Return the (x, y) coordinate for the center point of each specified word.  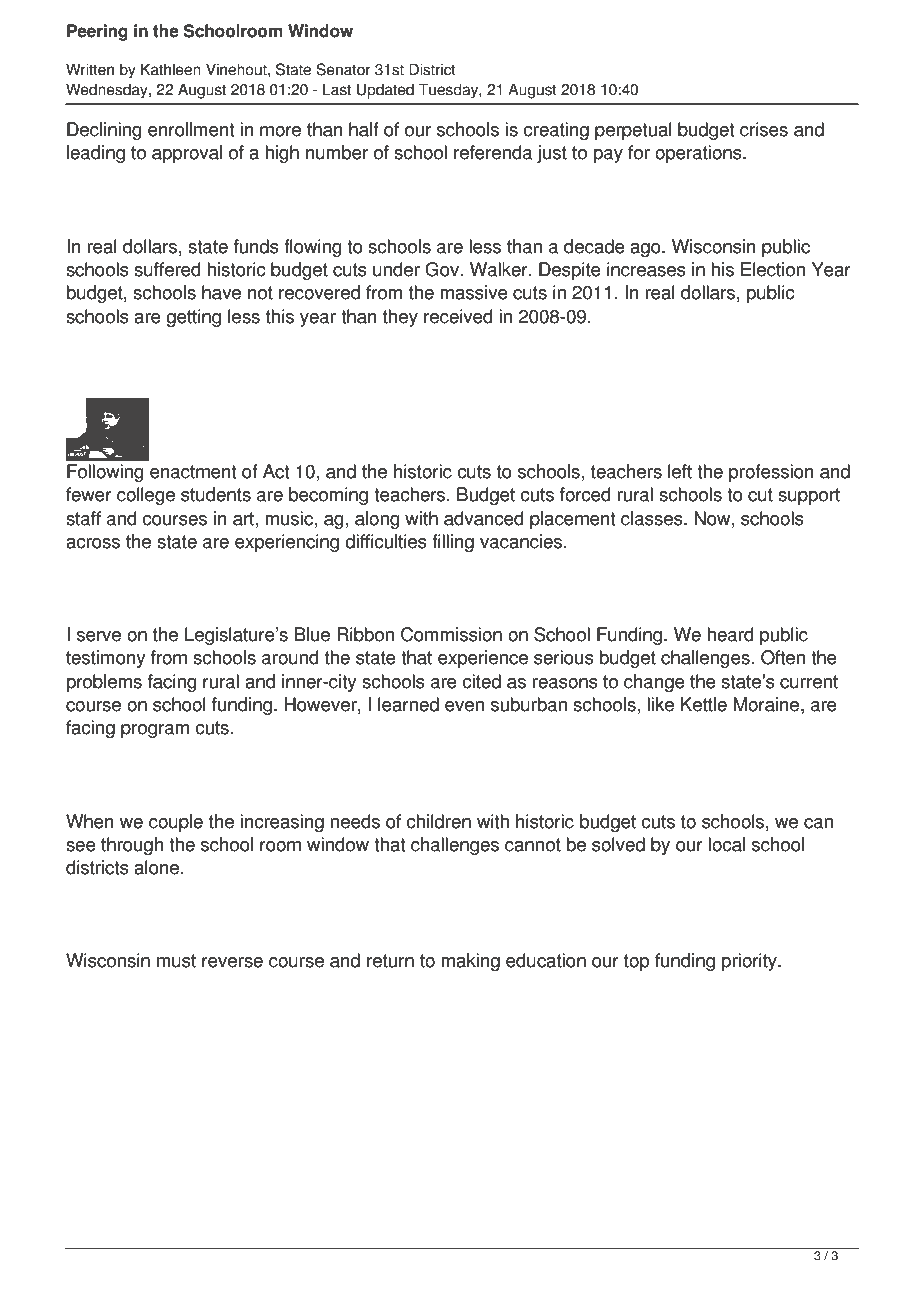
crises (764, 129)
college (146, 496)
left (680, 471)
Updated (385, 91)
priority (750, 962)
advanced (484, 518)
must (176, 961)
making (471, 962)
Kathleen (171, 69)
